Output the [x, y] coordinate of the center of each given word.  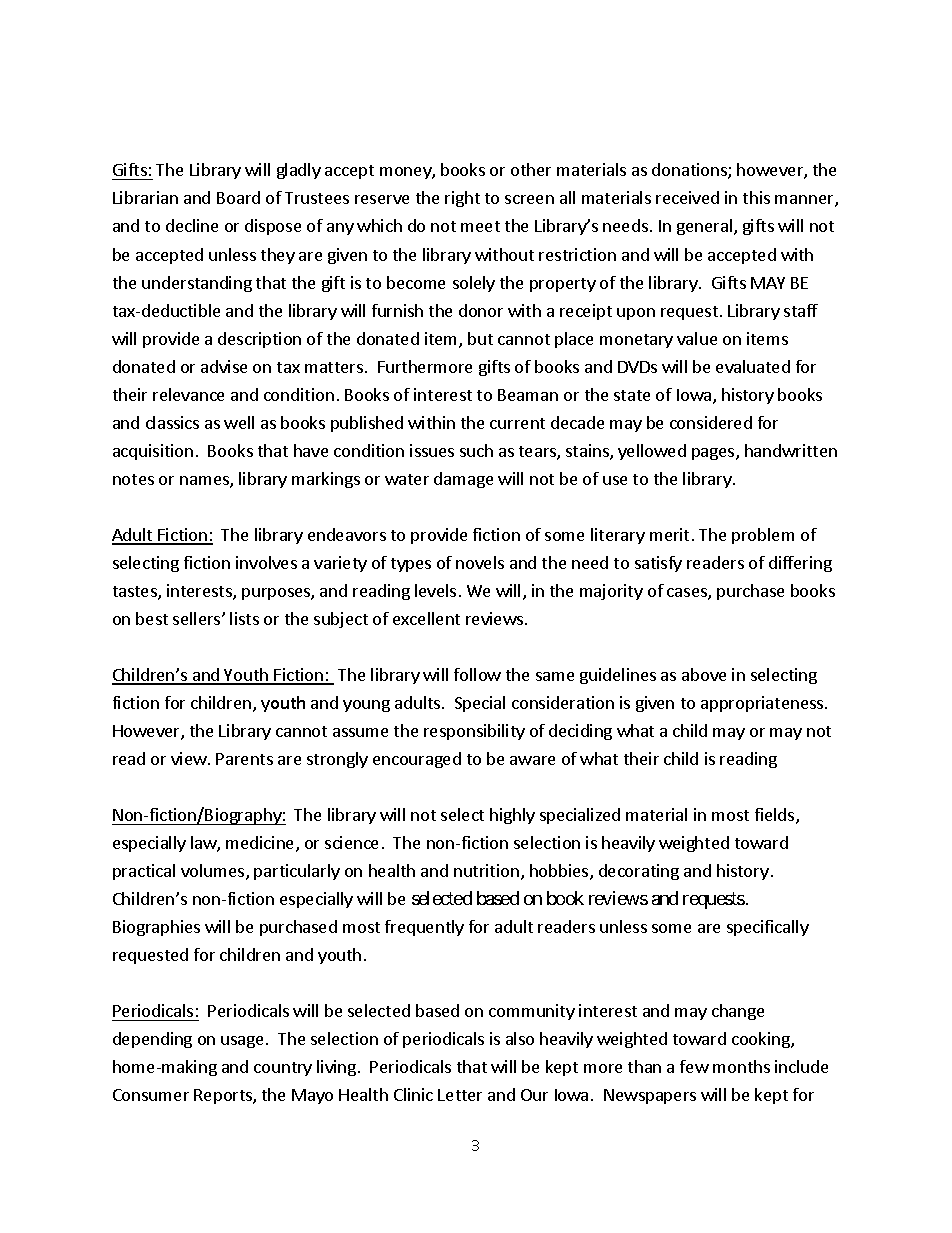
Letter [460, 1095]
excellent [426, 618]
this [756, 197]
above [704, 674]
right [462, 199]
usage [244, 1042]
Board [238, 197]
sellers [198, 618]
